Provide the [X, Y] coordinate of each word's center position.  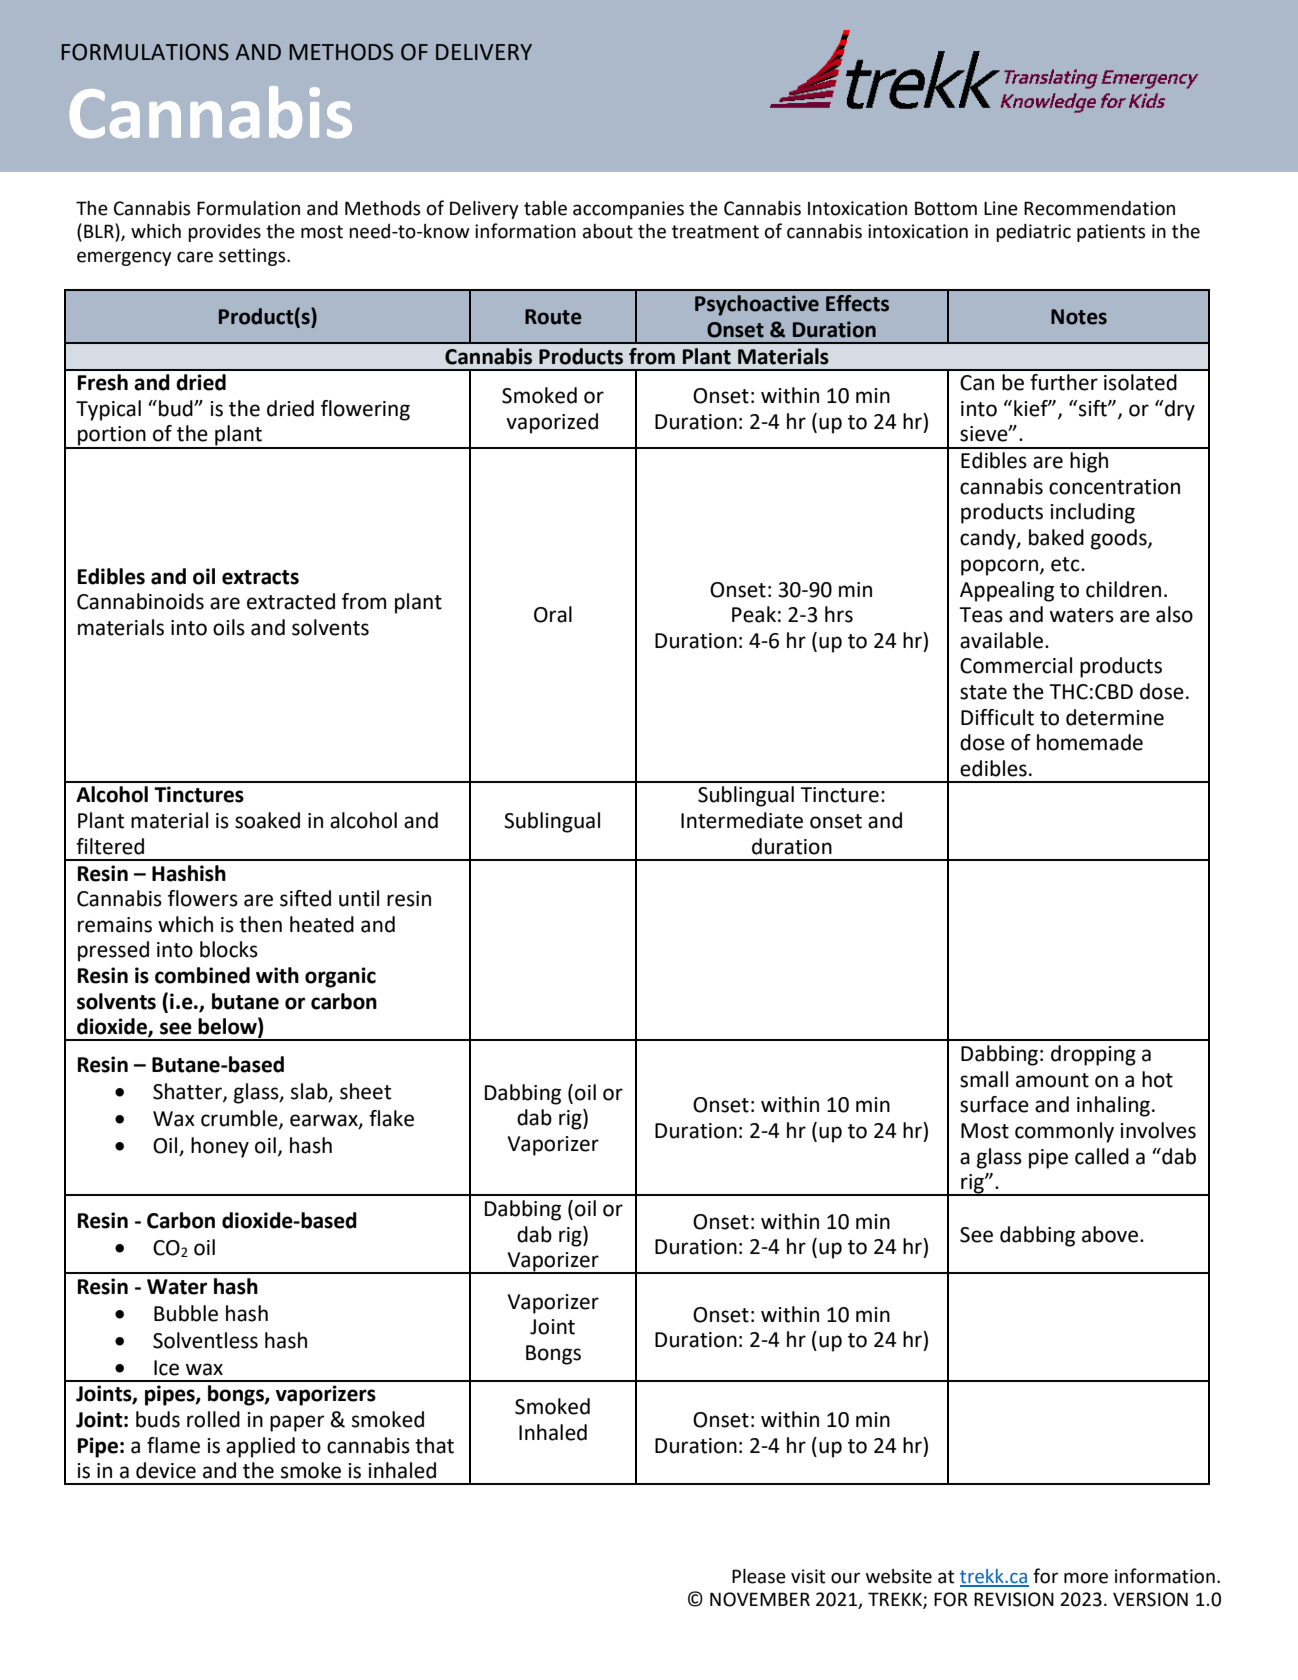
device [166, 1470]
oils [229, 627]
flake [391, 1118]
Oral [553, 614]
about [608, 231]
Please [759, 1576]
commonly [1064, 1132]
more [1086, 1578]
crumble [240, 1119]
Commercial [1016, 665]
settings [253, 257]
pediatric [1033, 233]
